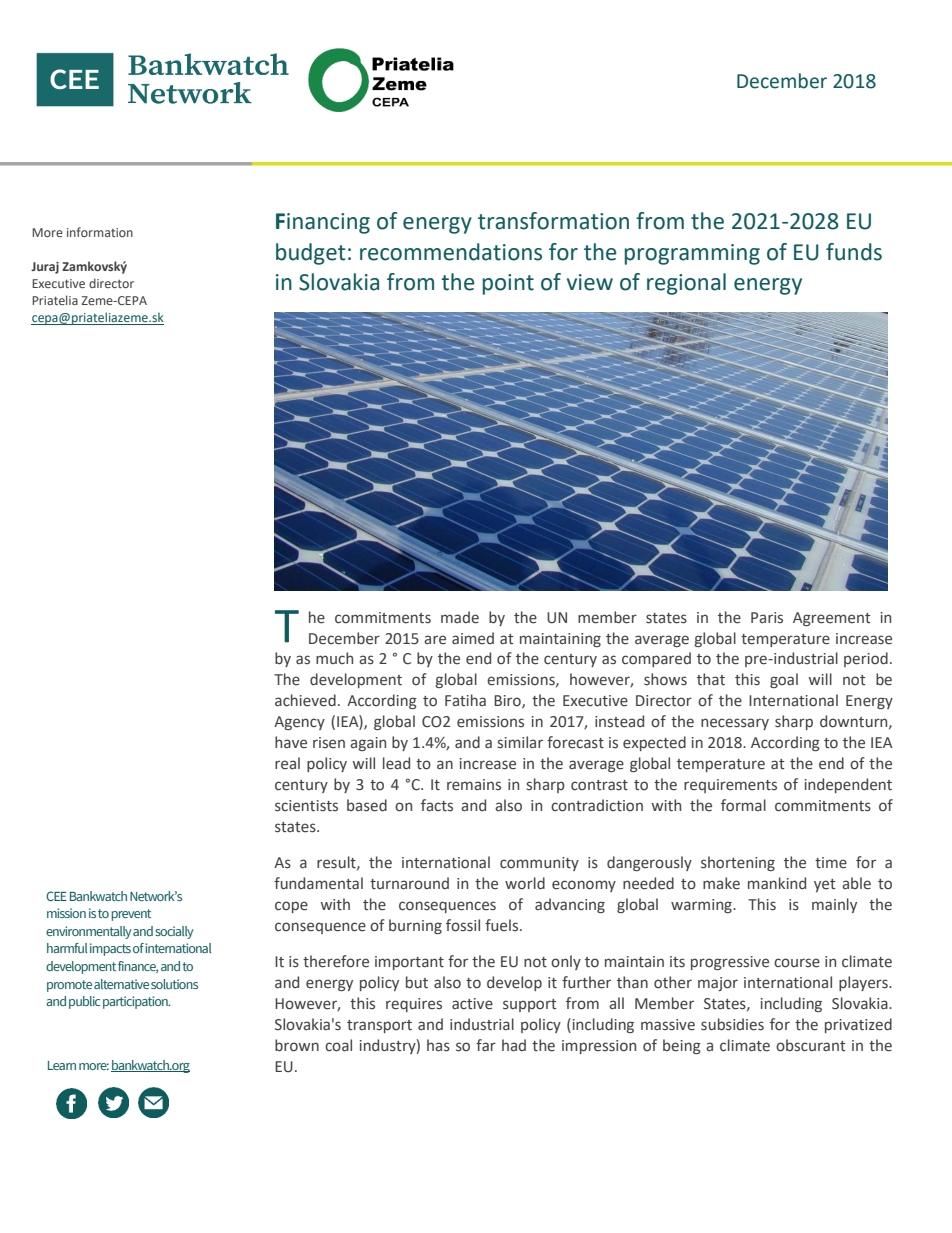 The image size is (952, 1233). Describe the element at coordinates (334, 658) in the page. I see `much` at that location.
